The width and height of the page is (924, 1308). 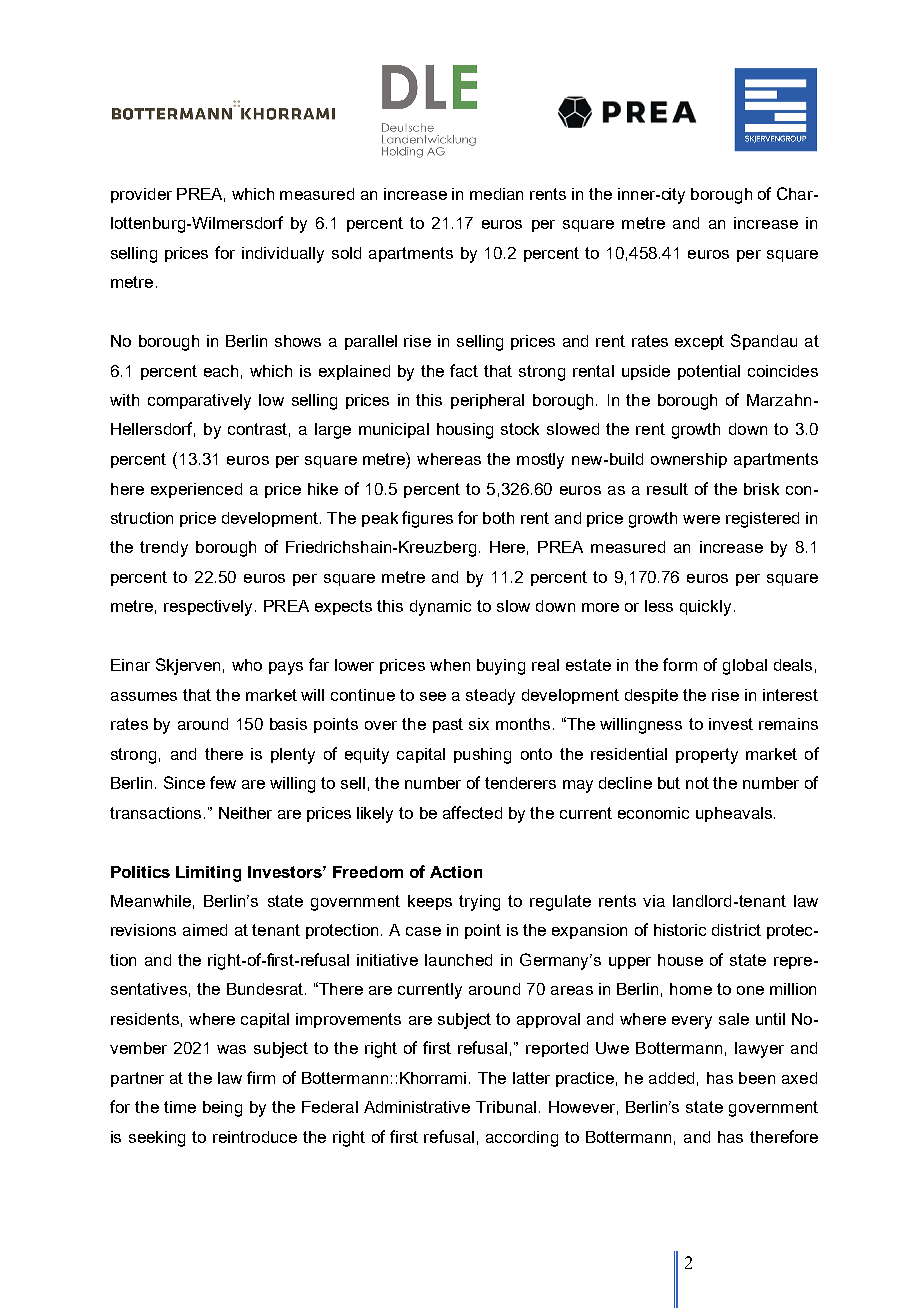 What do you see at coordinates (199, 402) in the page?
I see `comparatively` at bounding box center [199, 402].
